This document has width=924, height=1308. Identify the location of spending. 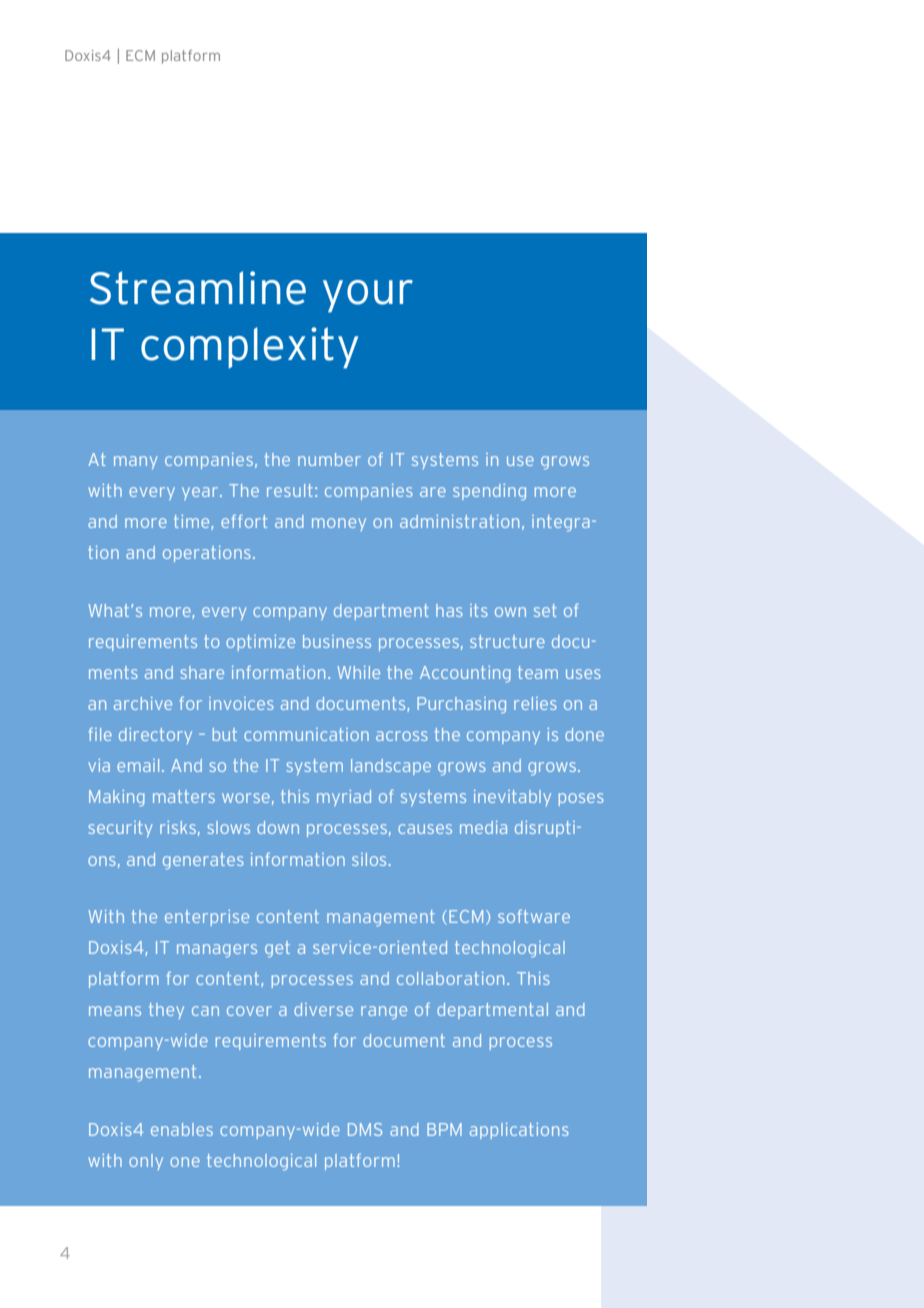
(489, 492).
